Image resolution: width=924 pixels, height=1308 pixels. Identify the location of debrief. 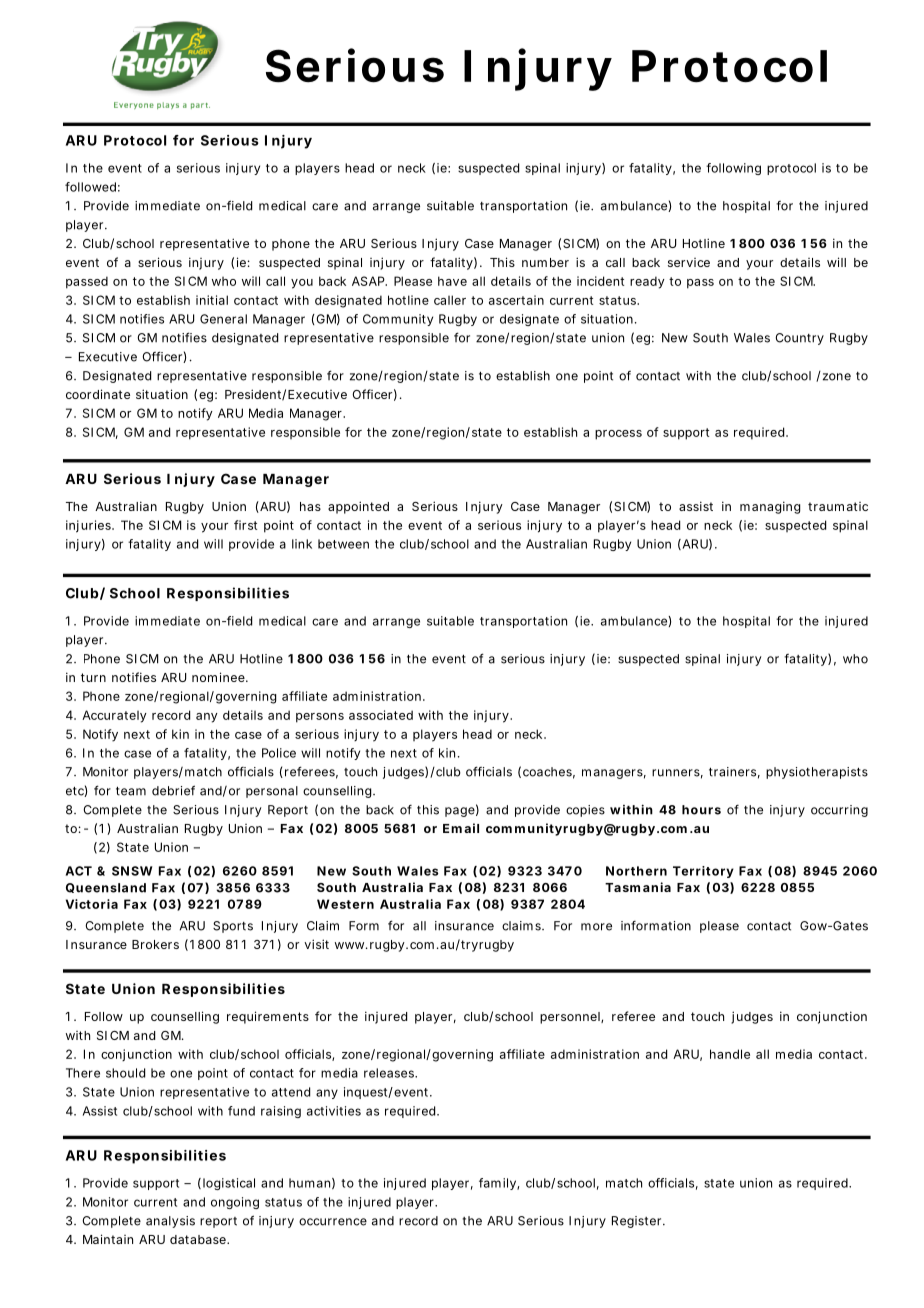
(173, 790).
